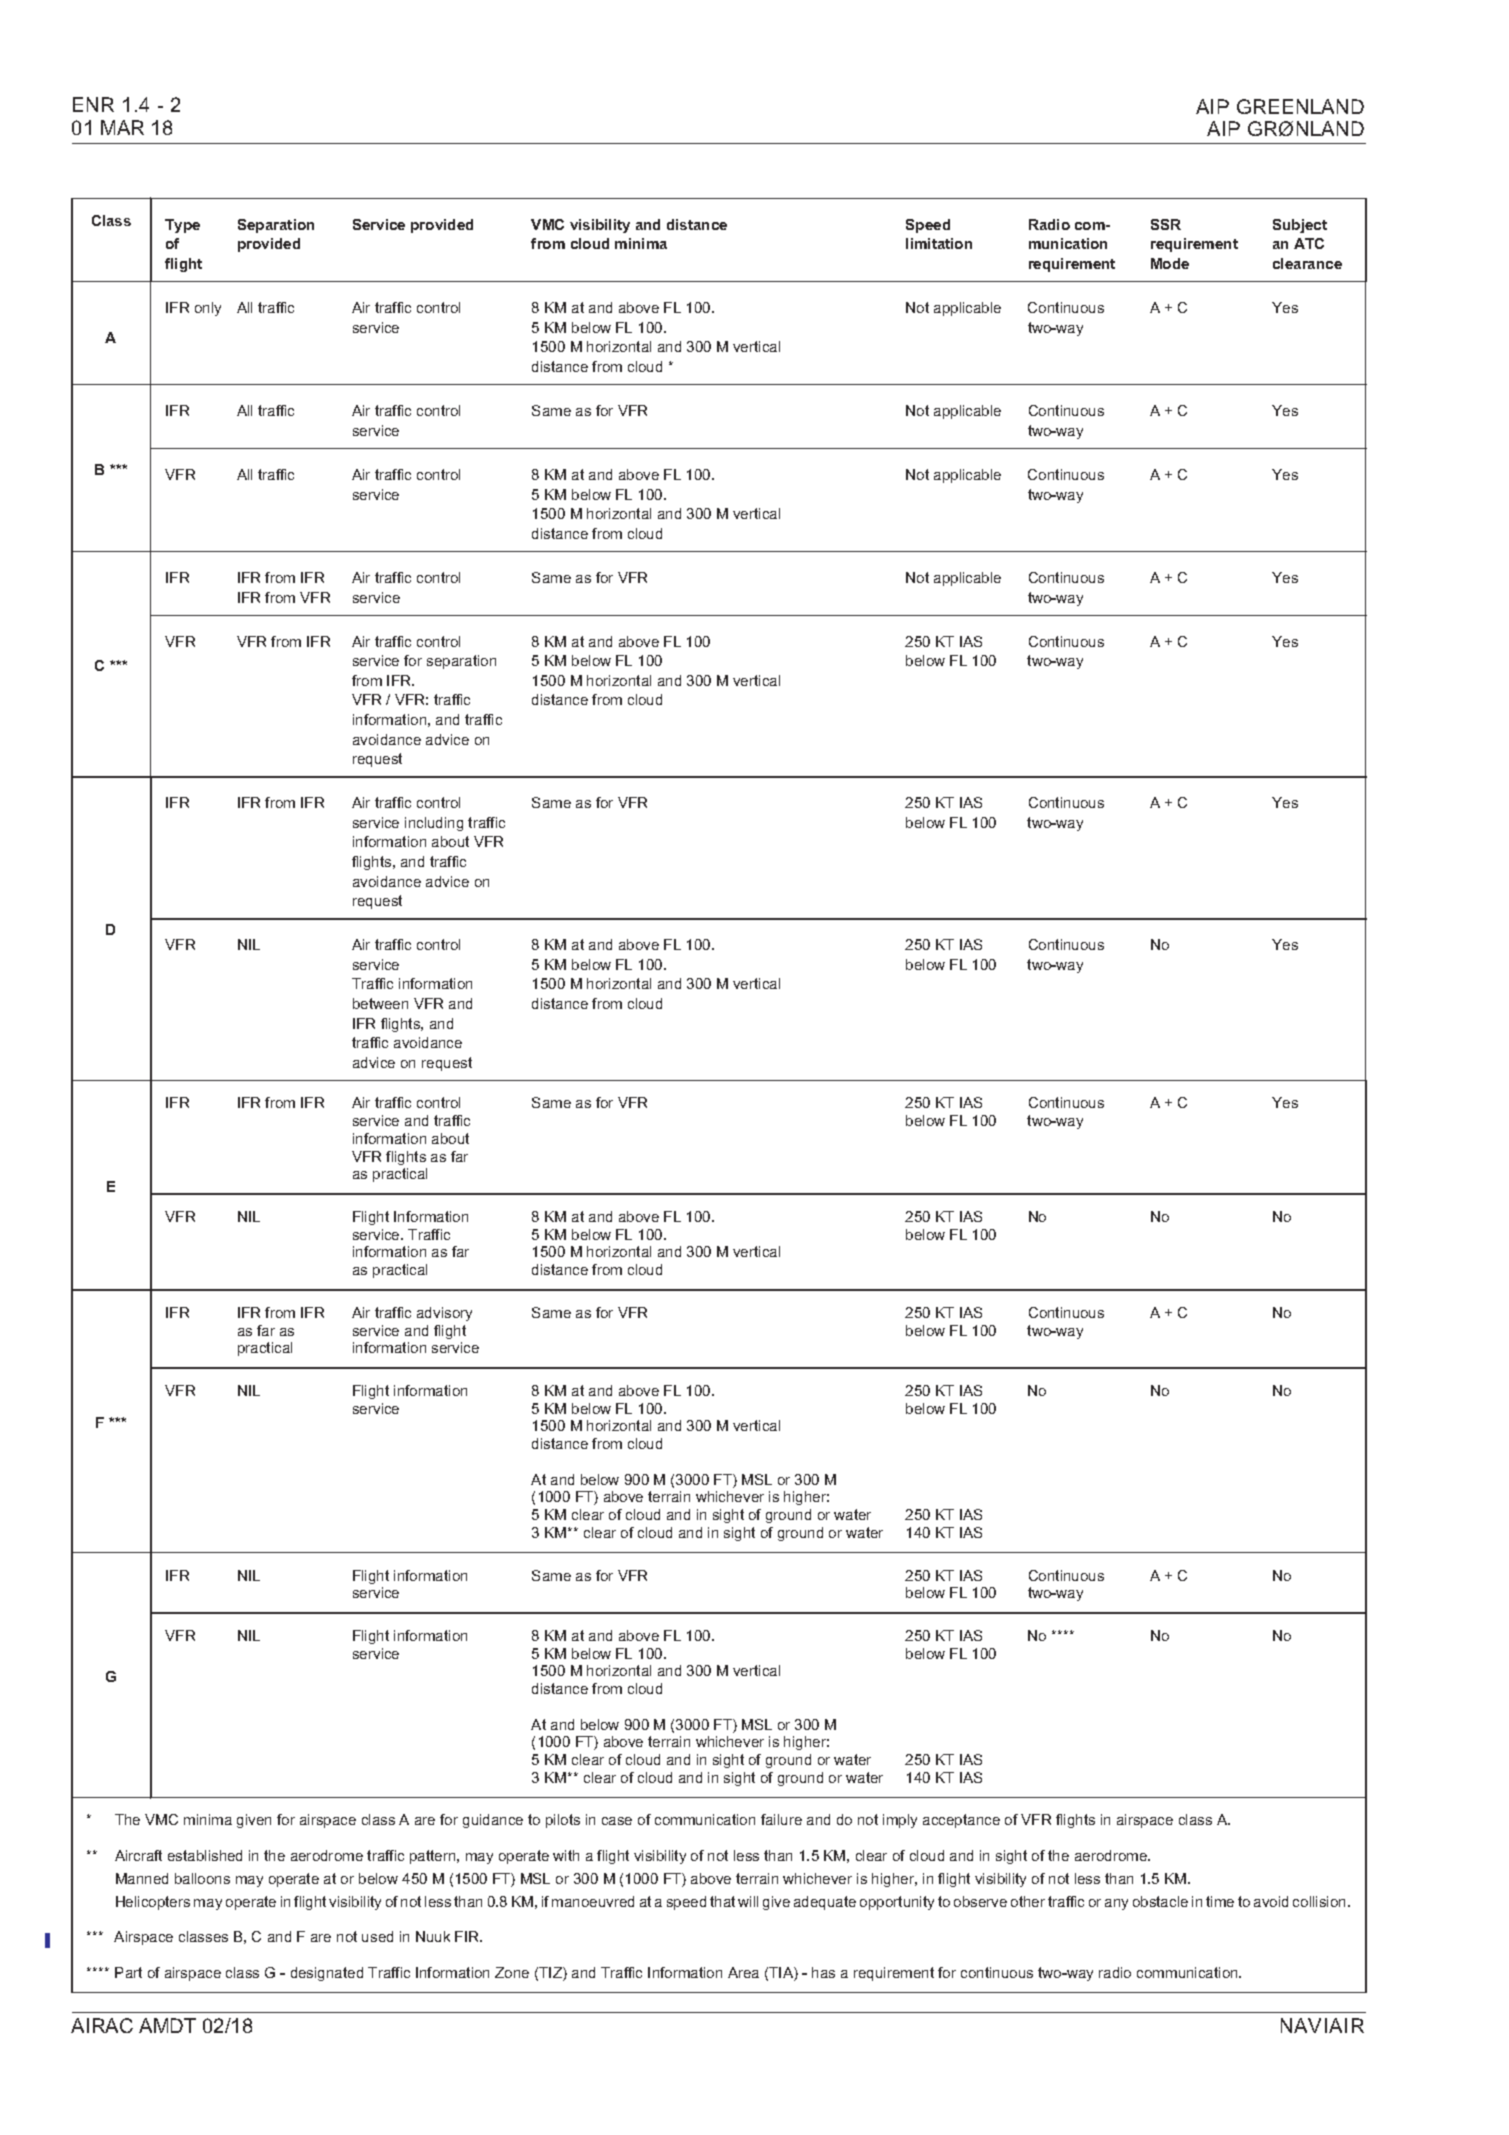 This document has width=1509, height=2135. I want to click on Mode, so click(1170, 263).
